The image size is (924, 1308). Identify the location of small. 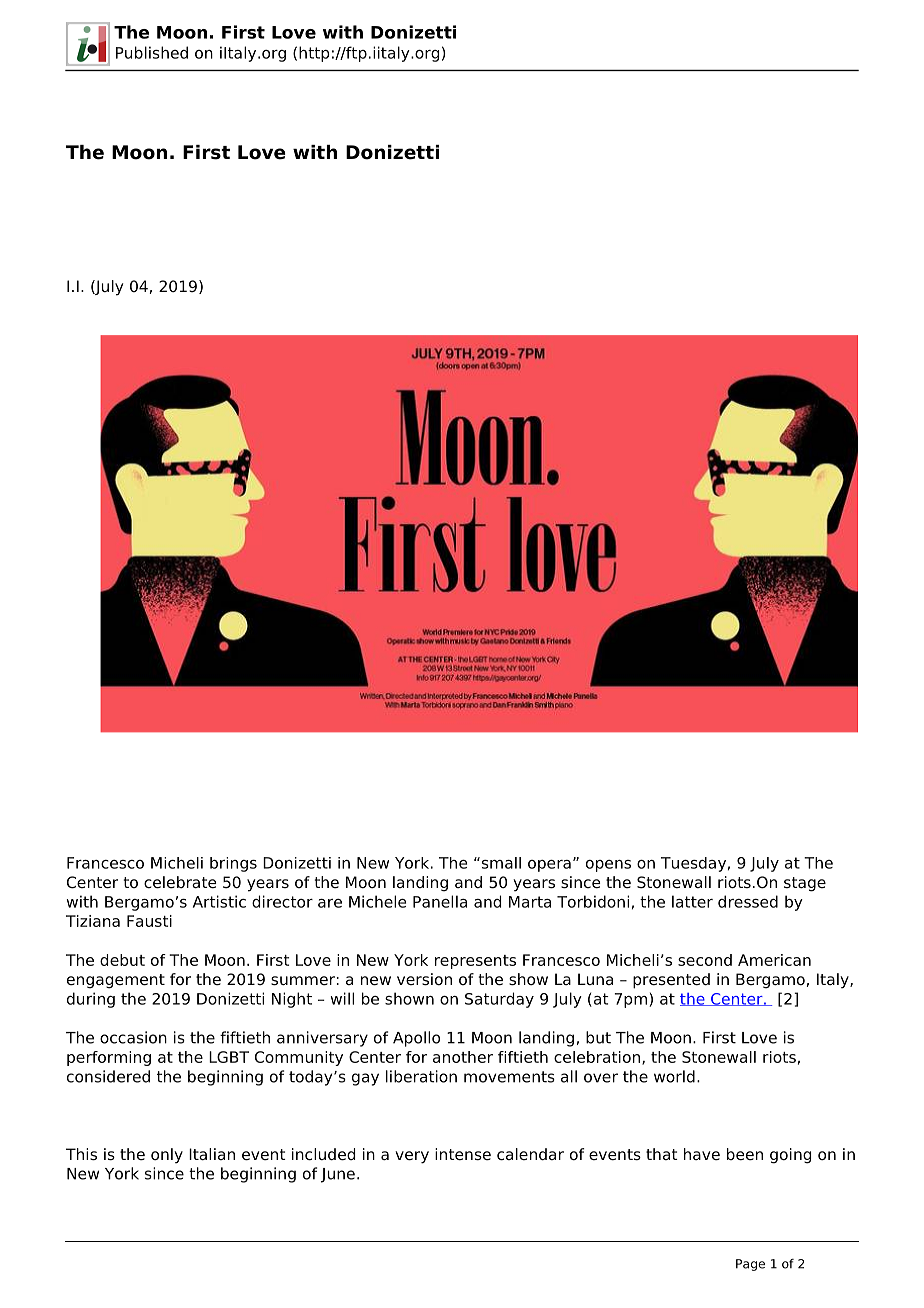
(500, 863).
